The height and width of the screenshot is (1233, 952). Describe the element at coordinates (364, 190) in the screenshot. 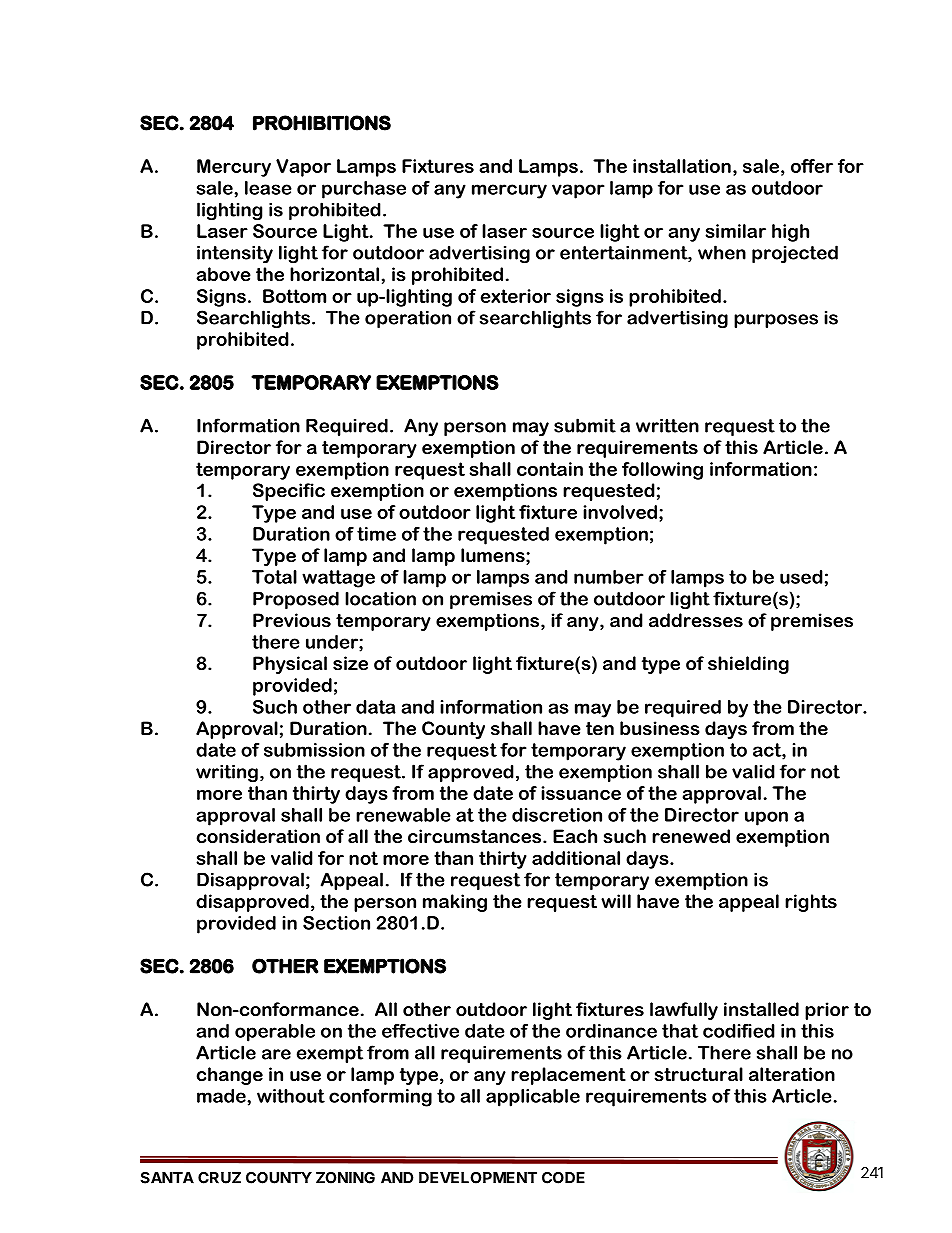

I see `purchase` at that location.
